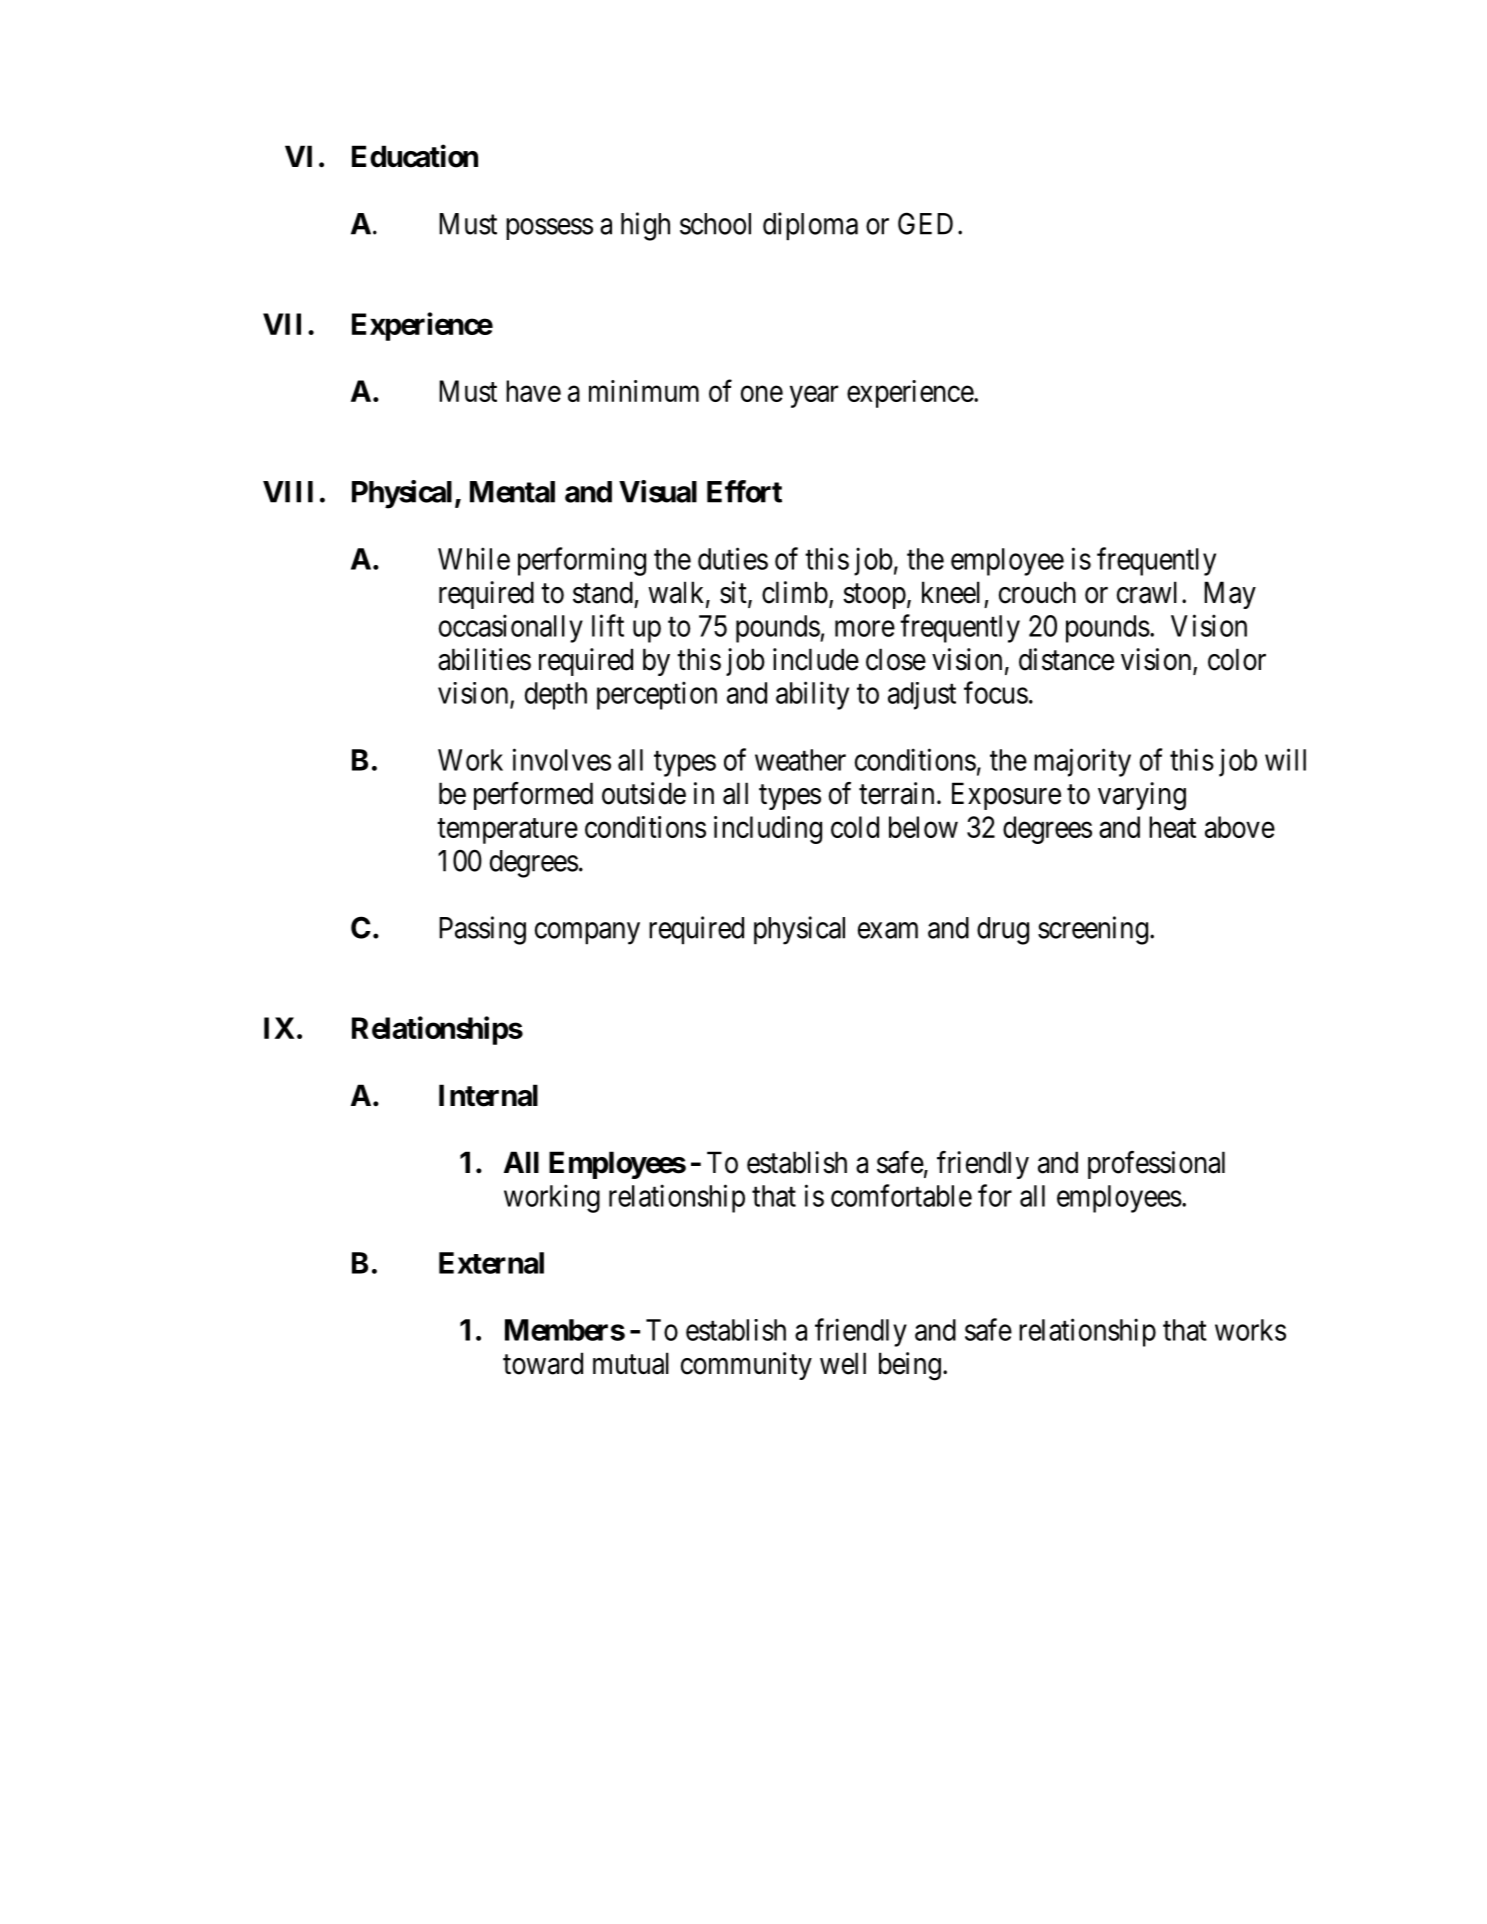 This image has width=1487, height=1924. What do you see at coordinates (800, 760) in the image?
I see `weather` at bounding box center [800, 760].
